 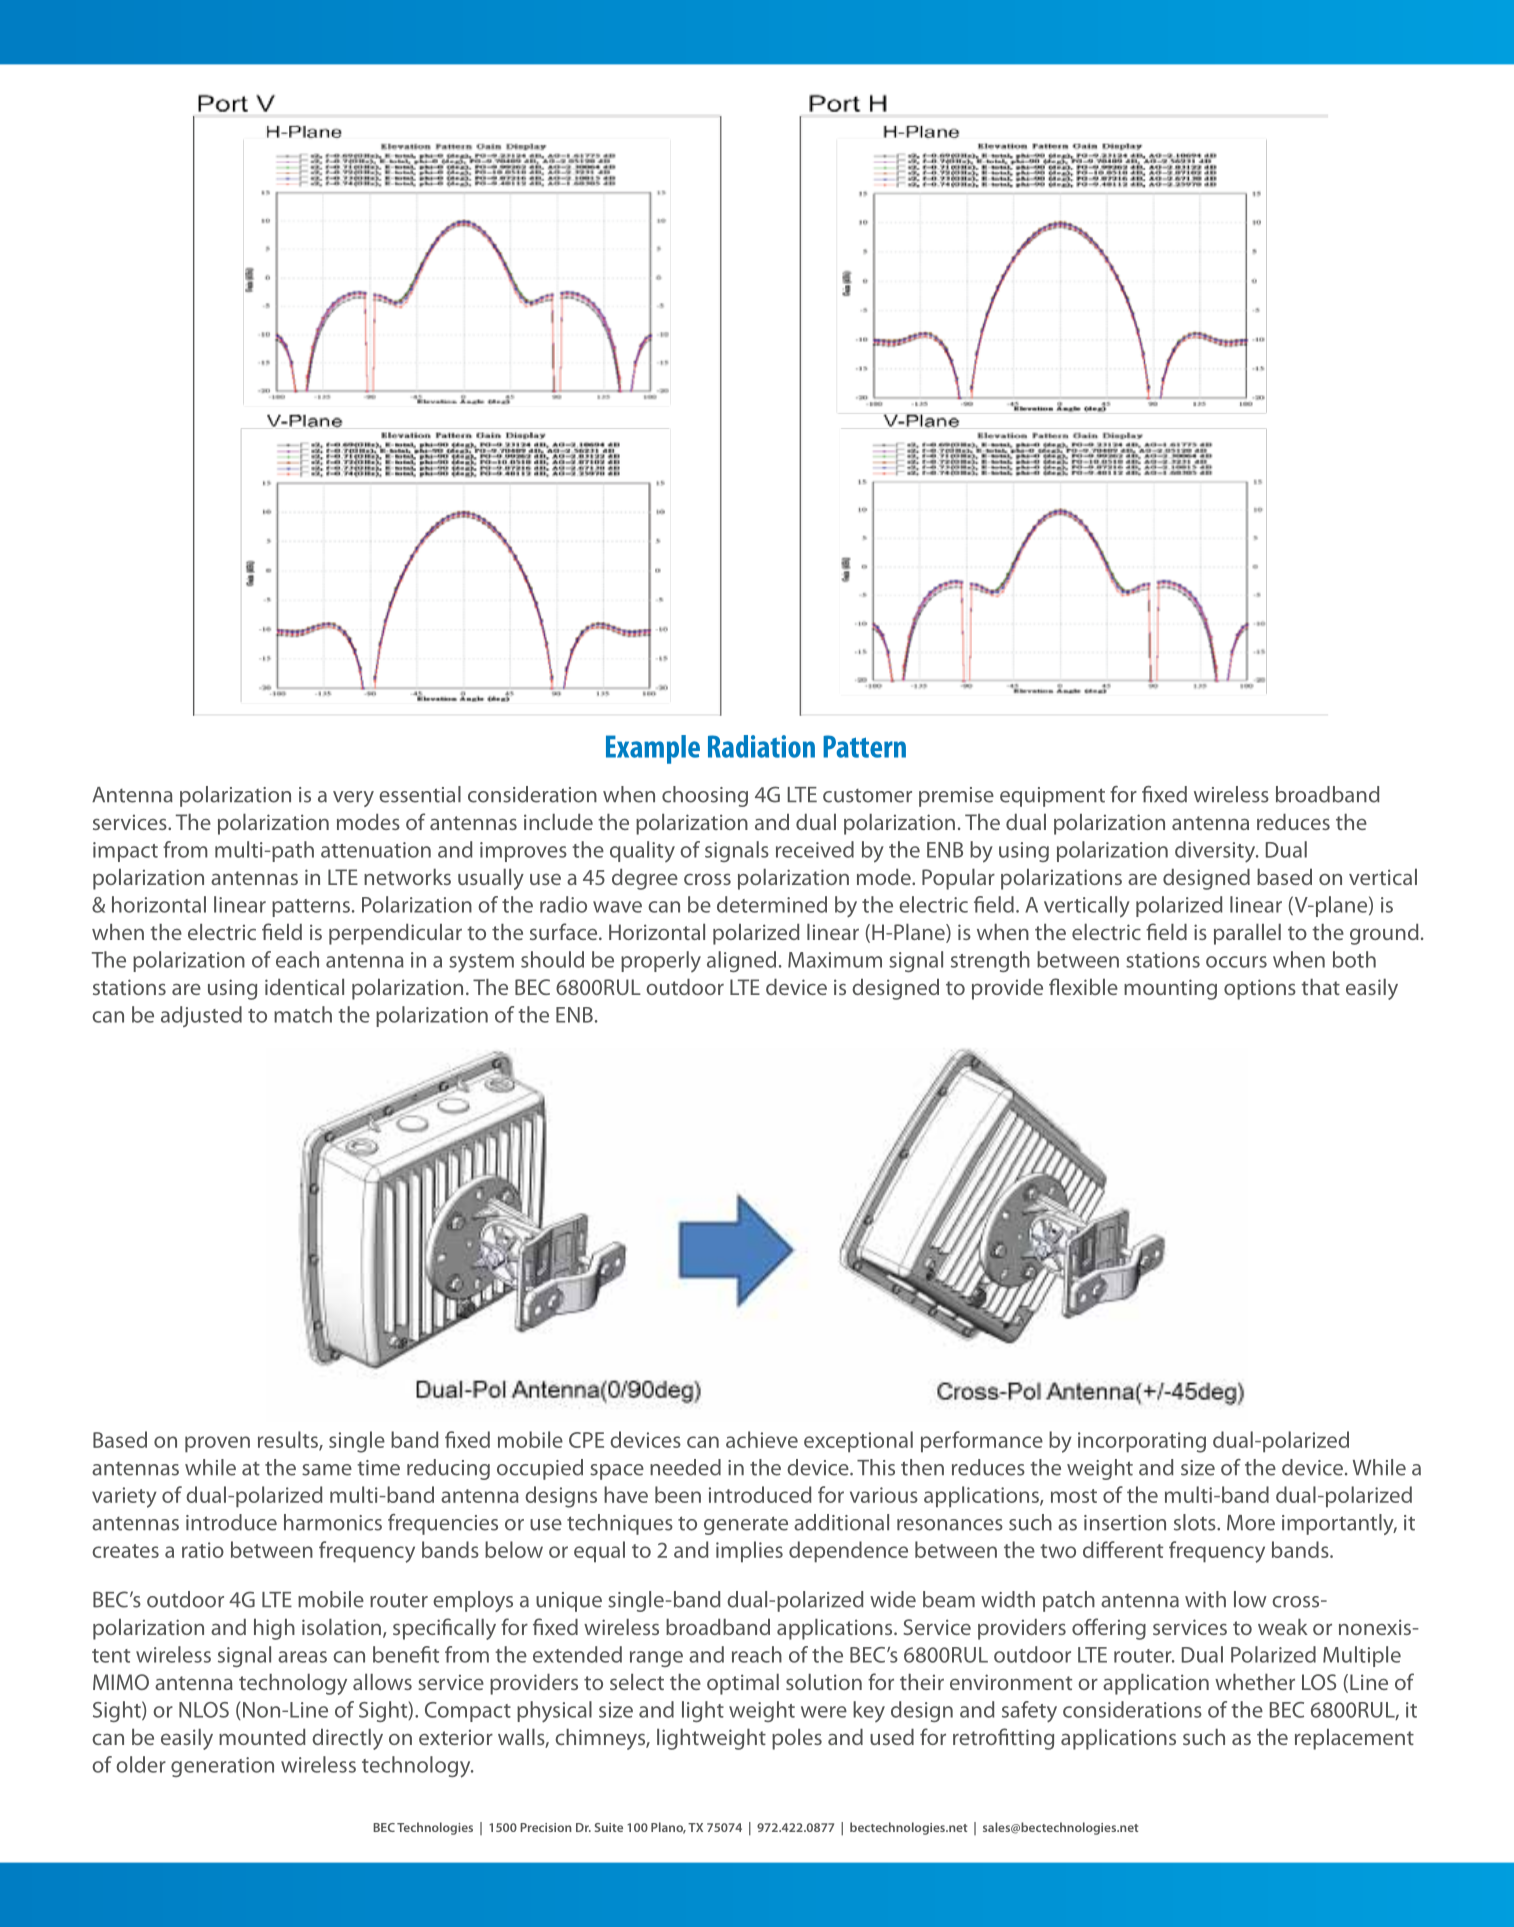 I want to click on results, so click(x=289, y=1440).
